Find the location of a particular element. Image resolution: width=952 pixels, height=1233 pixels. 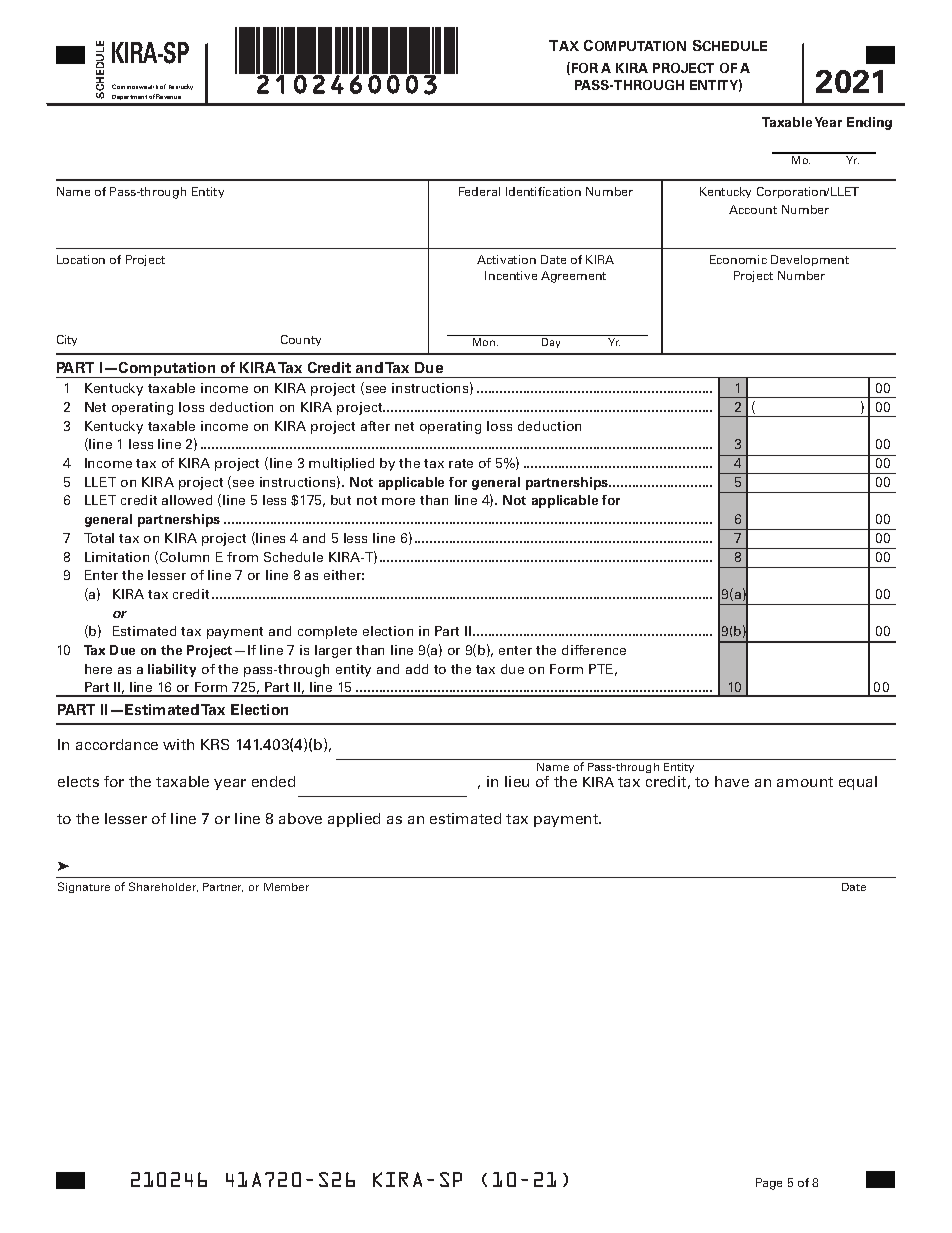

Ending is located at coordinates (869, 123).
